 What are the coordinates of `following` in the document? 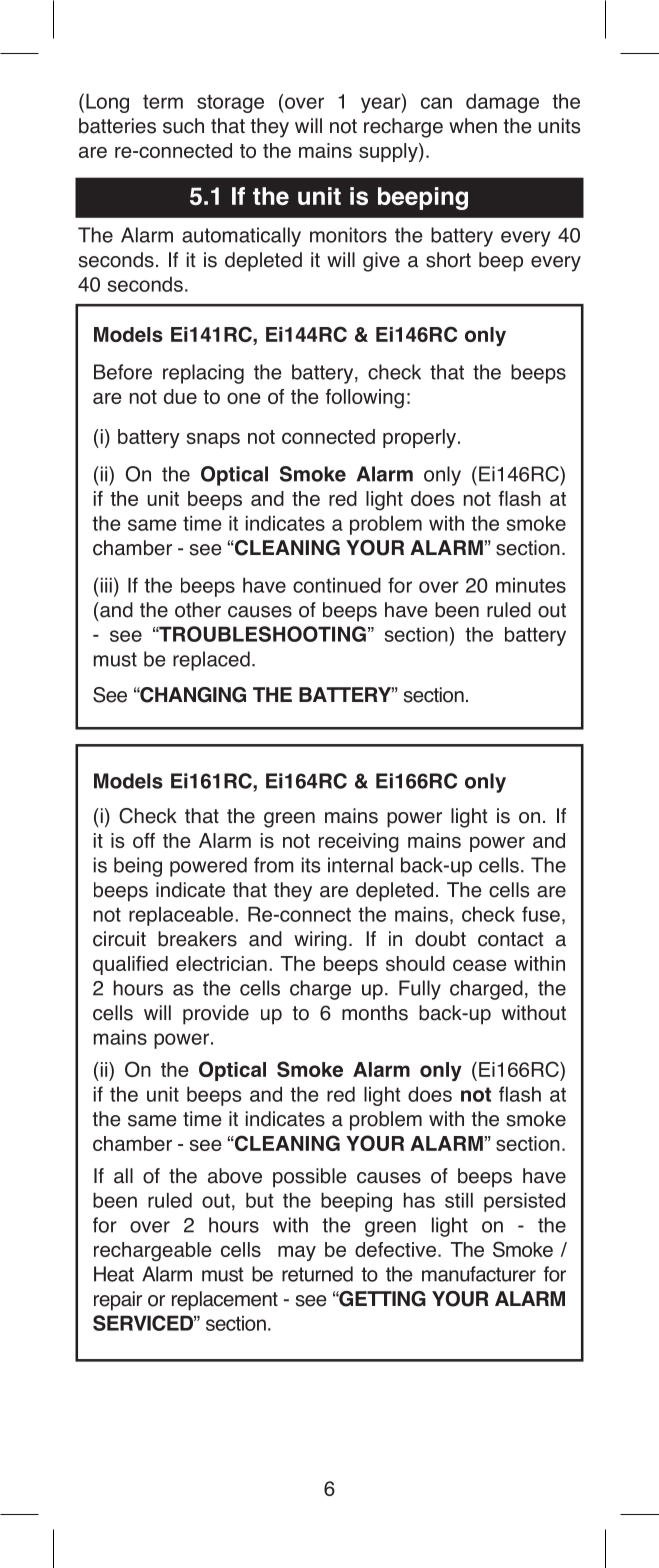 It's located at (365, 399).
